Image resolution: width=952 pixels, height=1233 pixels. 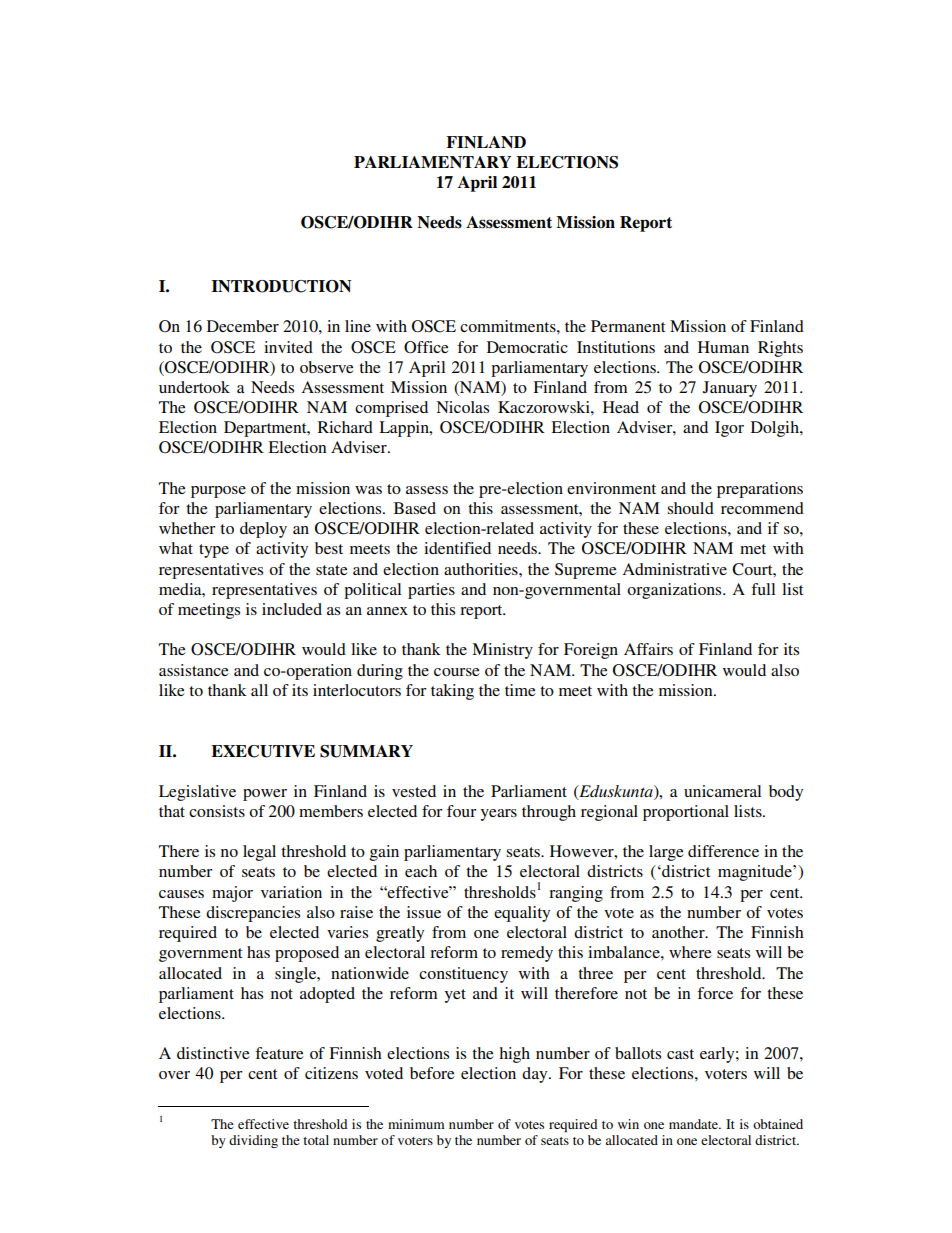 I want to click on EXECUTIVE, so click(x=263, y=751).
